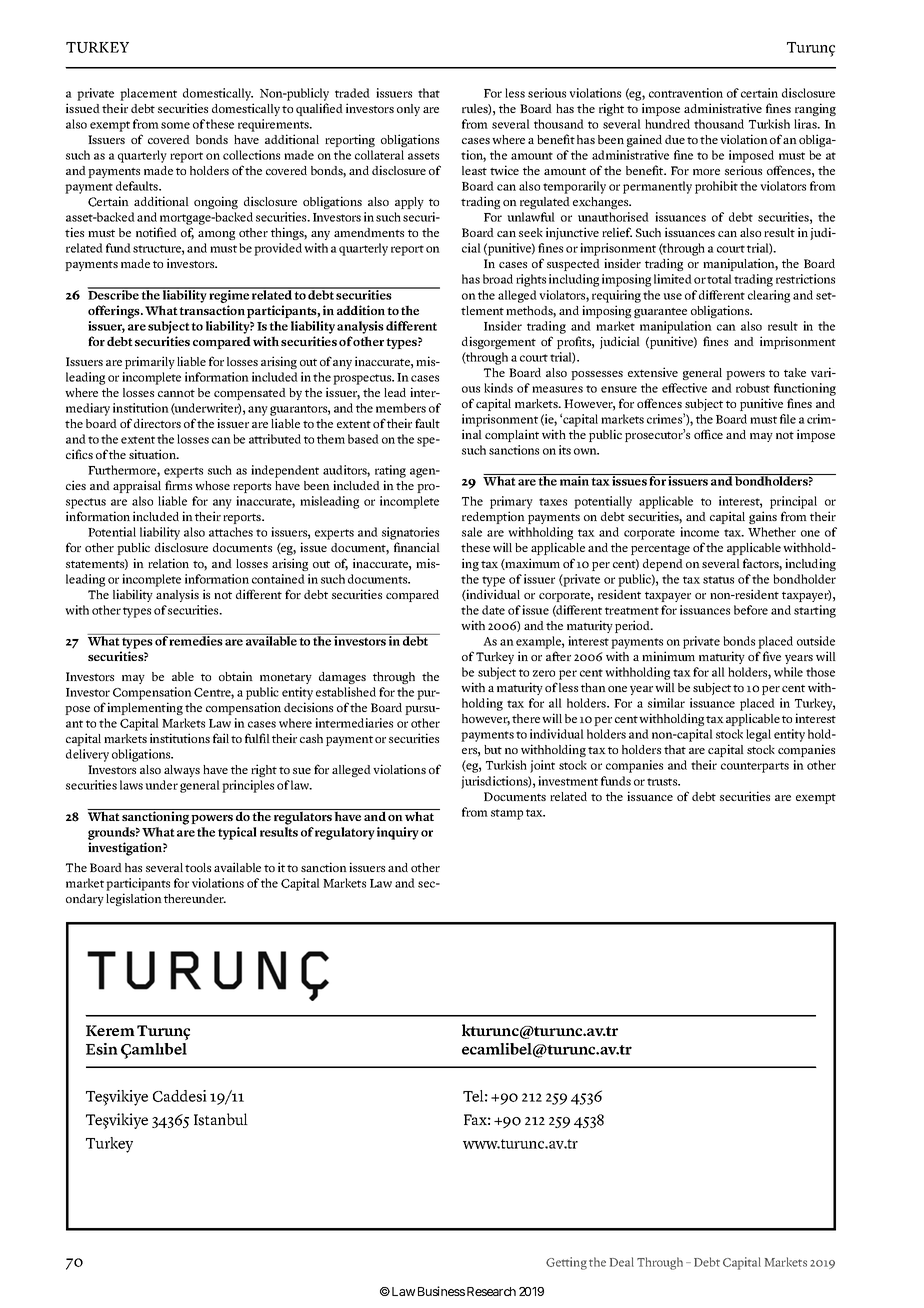 This page has width=924, height=1308. I want to click on counterparts, so click(755, 767).
